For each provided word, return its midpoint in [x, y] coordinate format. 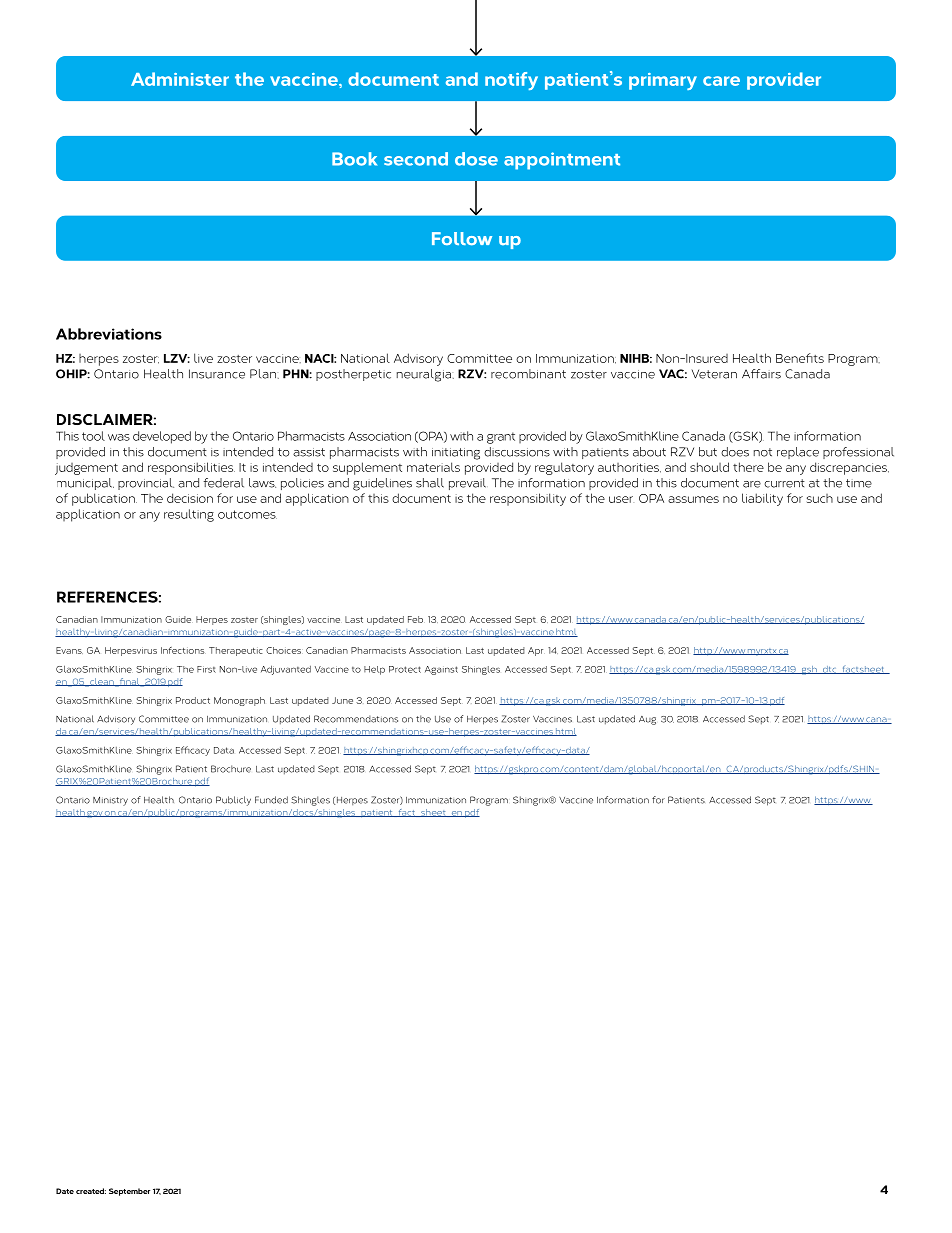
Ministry [110, 801]
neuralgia [425, 375]
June [342, 700]
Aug [647, 720]
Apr [535, 651]
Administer [180, 79]
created [91, 1191]
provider [784, 81]
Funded [271, 800]
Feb [415, 619]
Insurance [217, 374]
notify [511, 81]
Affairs [761, 374]
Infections [182, 650]
